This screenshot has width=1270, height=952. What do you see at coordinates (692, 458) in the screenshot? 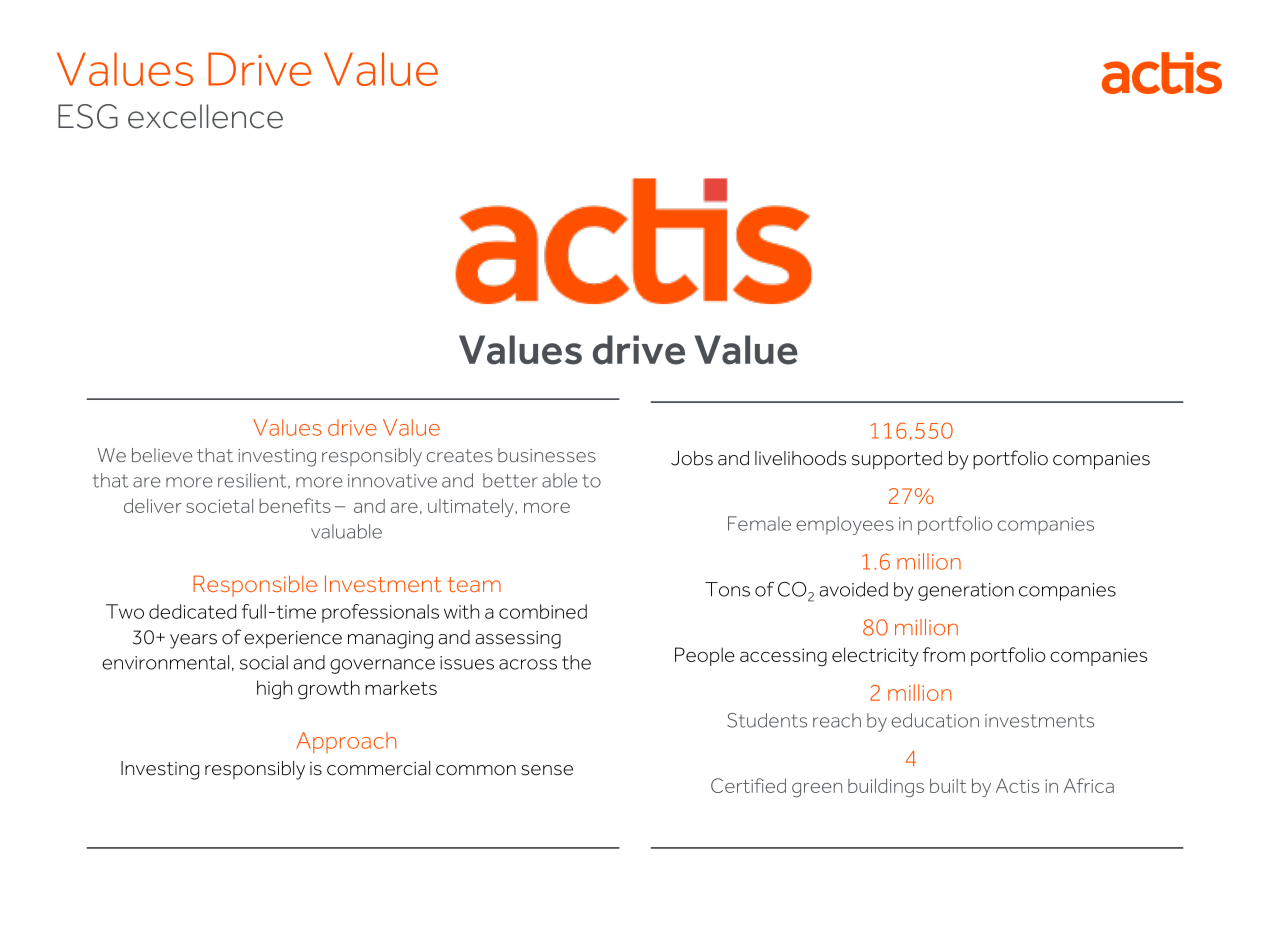
I see `Jobs` at bounding box center [692, 458].
